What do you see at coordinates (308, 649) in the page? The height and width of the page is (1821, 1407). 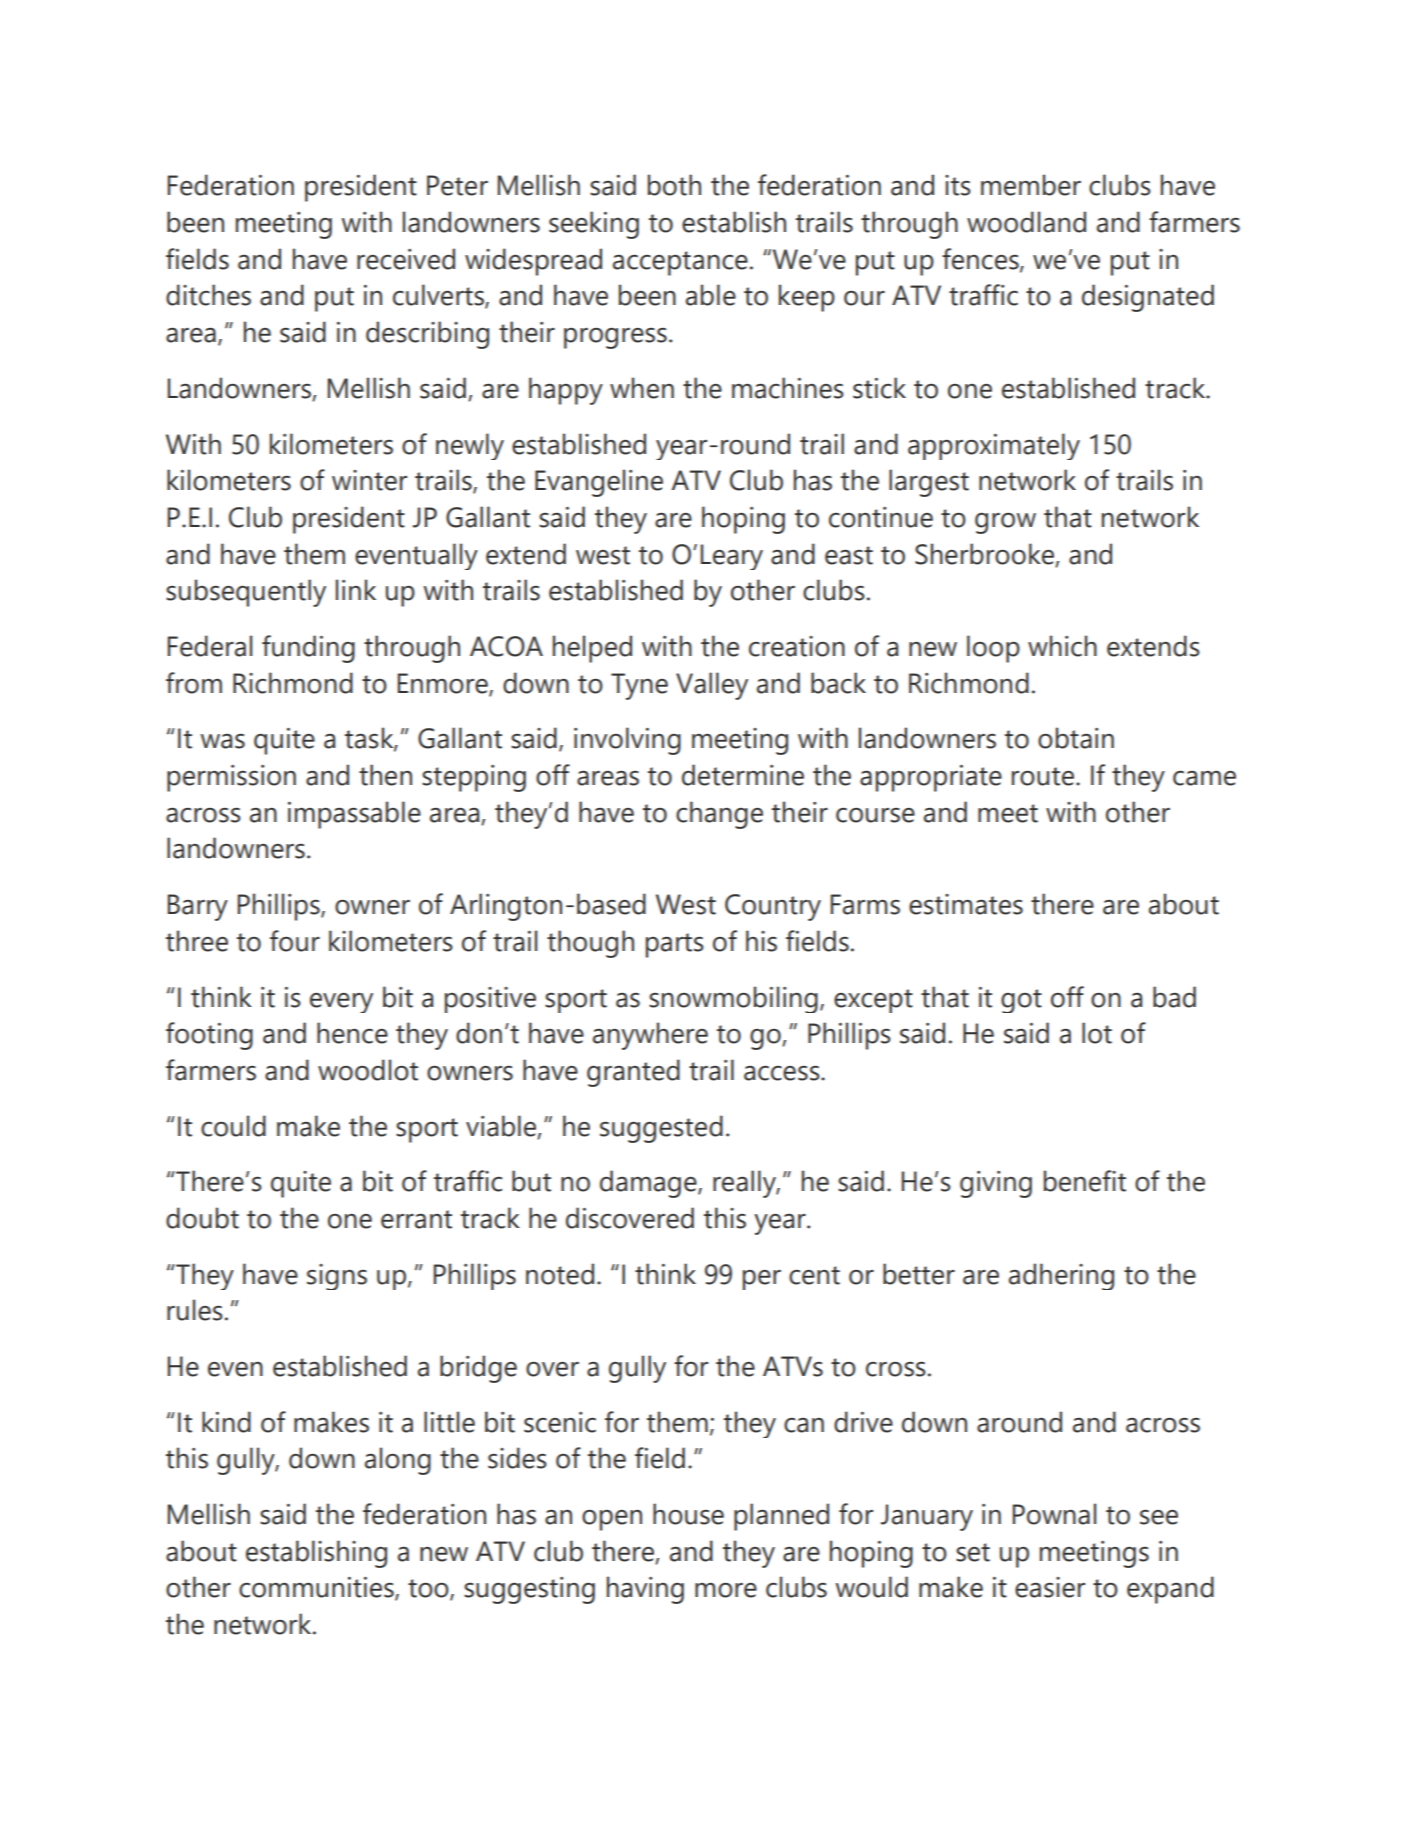 I see `funding` at bounding box center [308, 649].
